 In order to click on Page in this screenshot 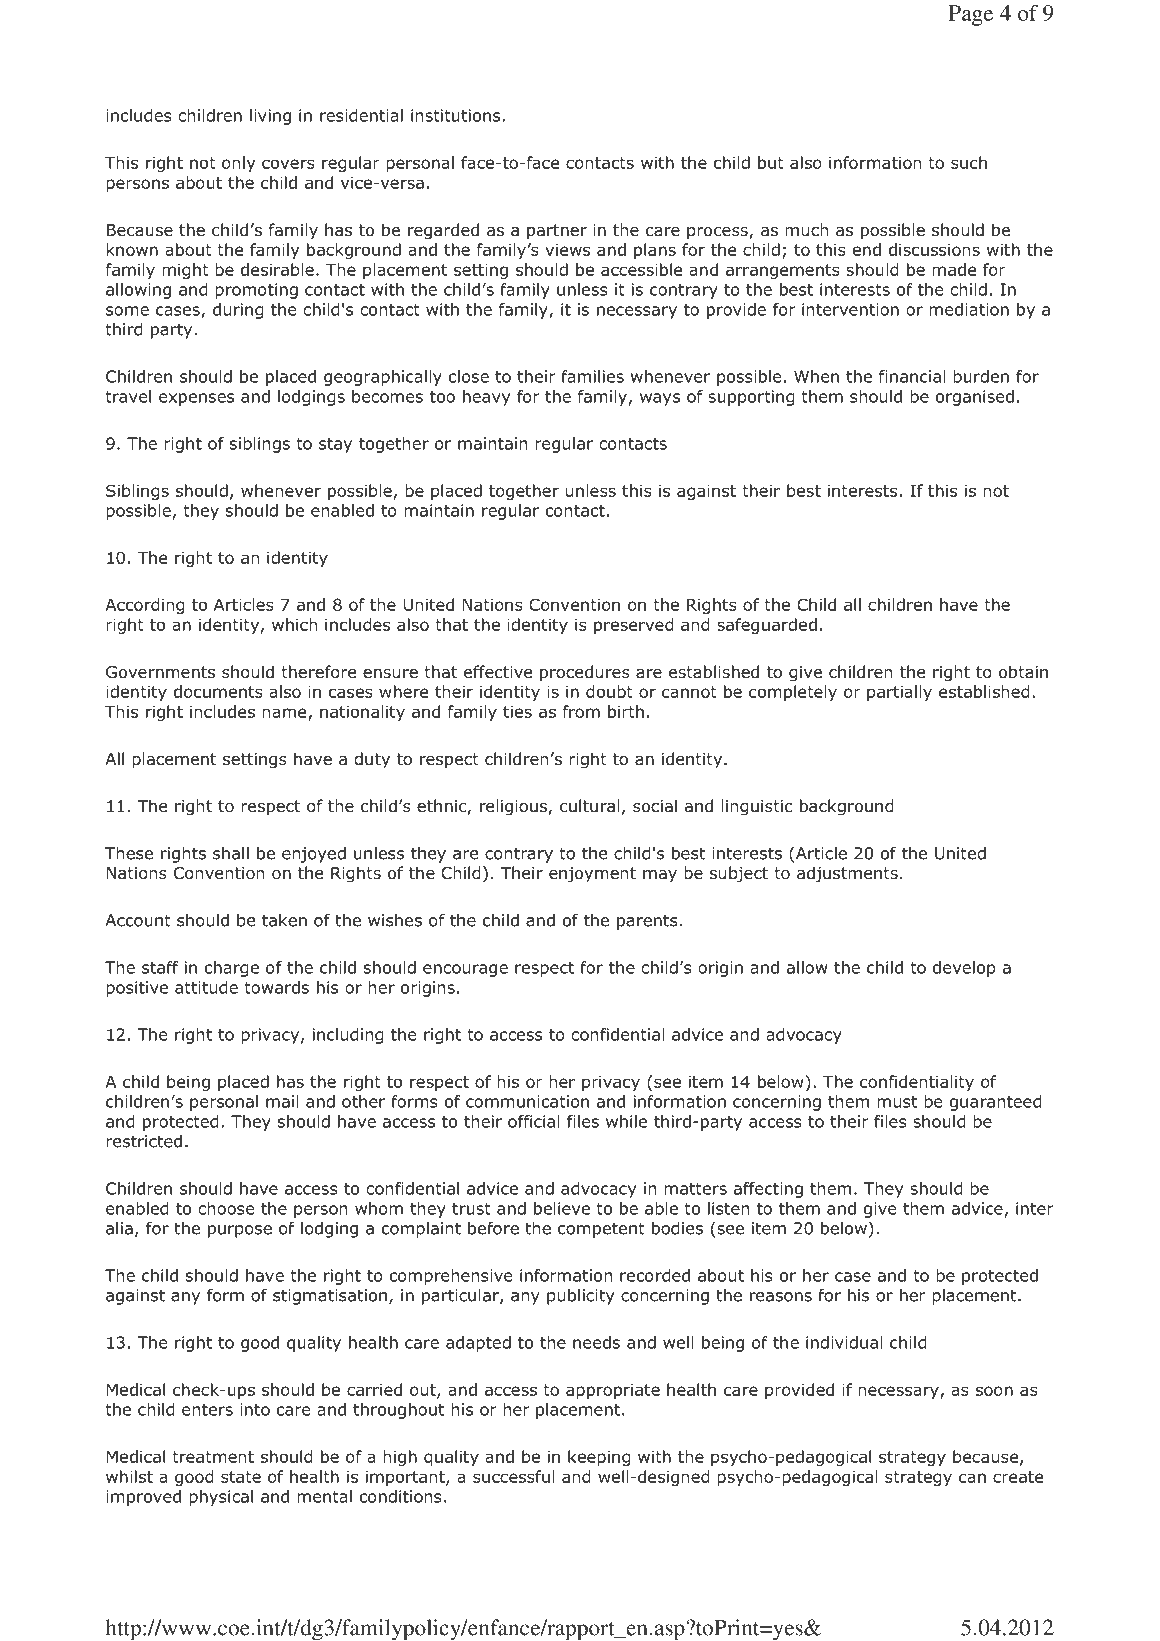, I will do `click(971, 15)`.
